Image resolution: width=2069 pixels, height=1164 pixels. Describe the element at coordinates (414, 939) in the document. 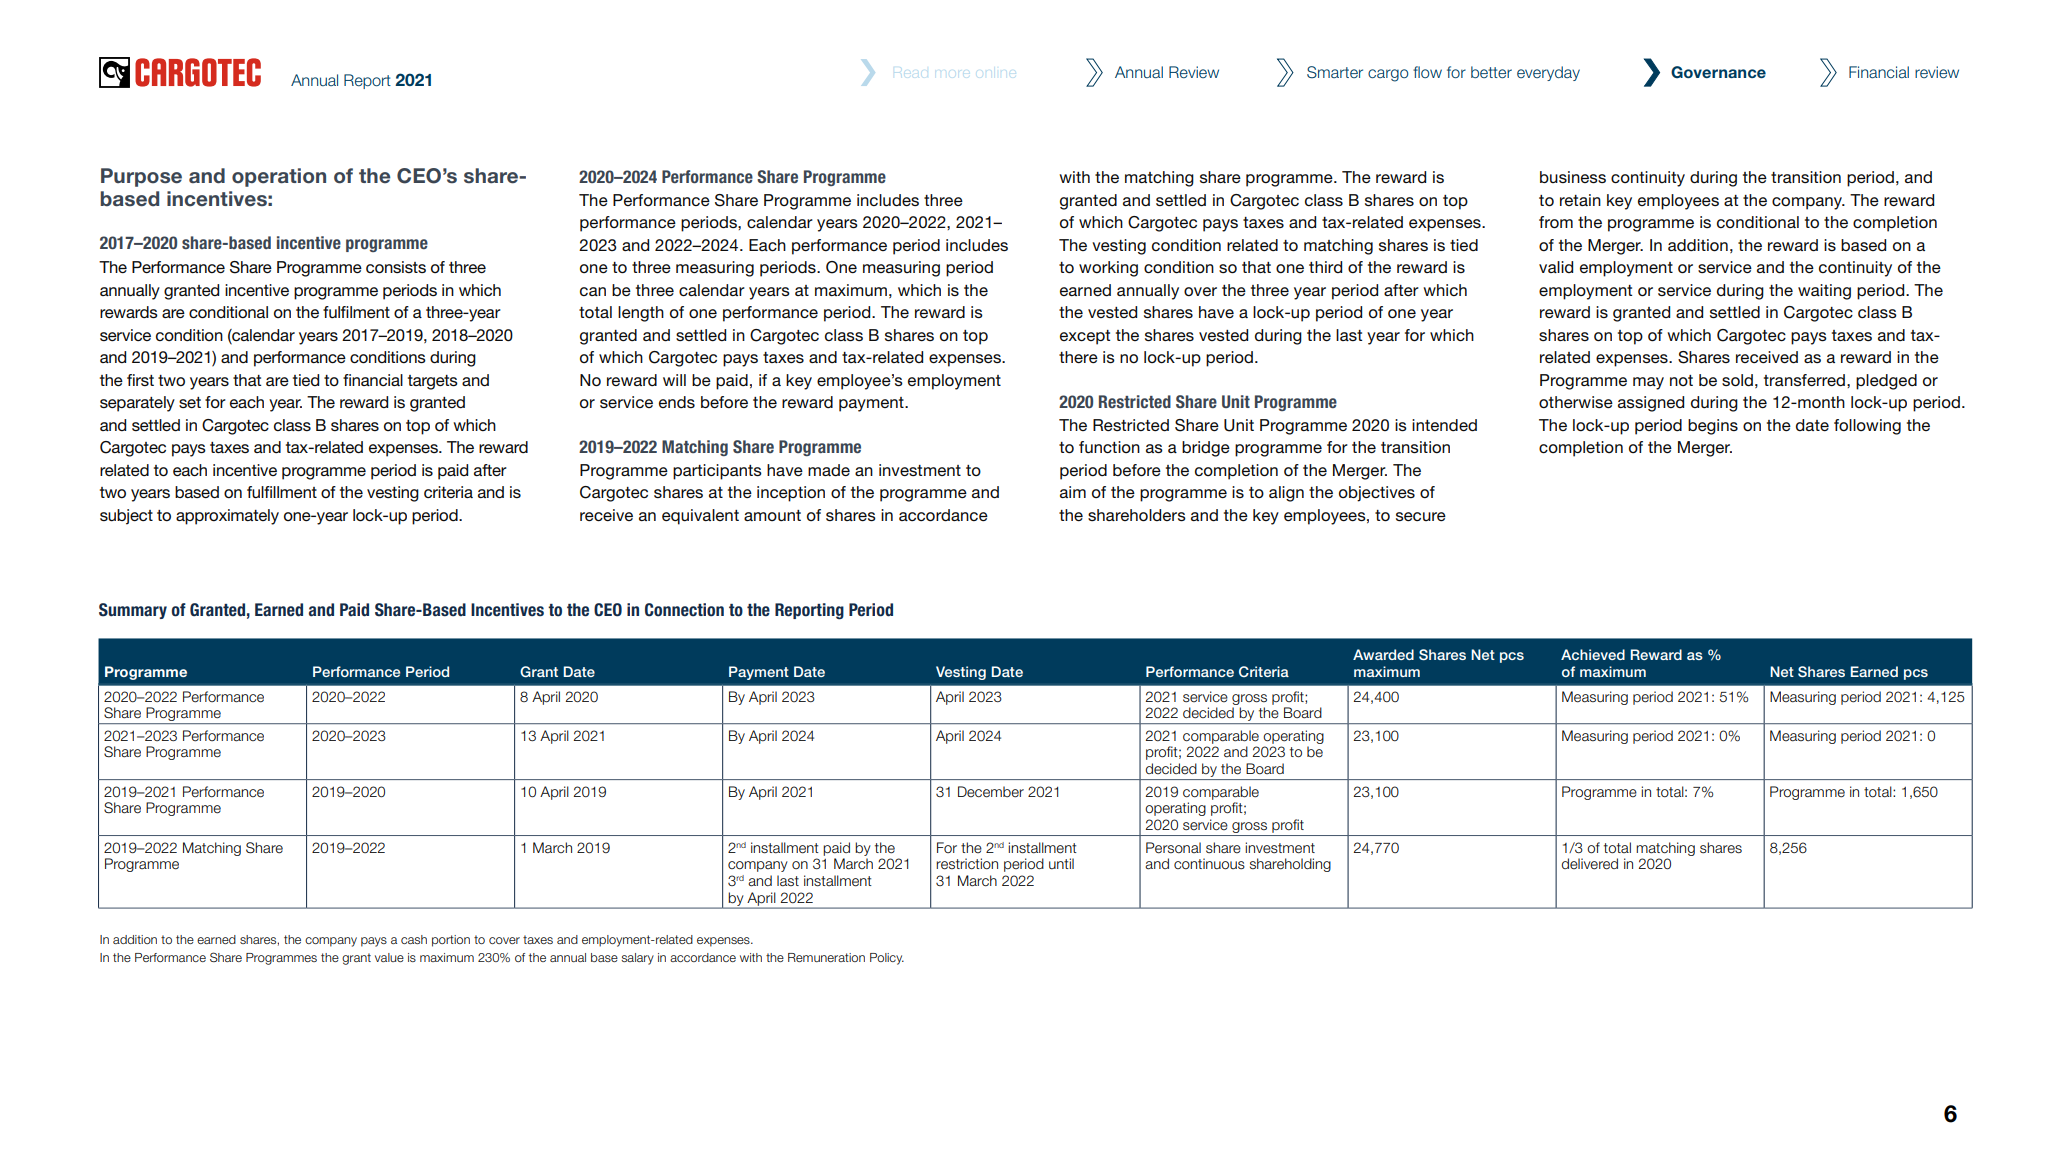

I see `cash` at that location.
